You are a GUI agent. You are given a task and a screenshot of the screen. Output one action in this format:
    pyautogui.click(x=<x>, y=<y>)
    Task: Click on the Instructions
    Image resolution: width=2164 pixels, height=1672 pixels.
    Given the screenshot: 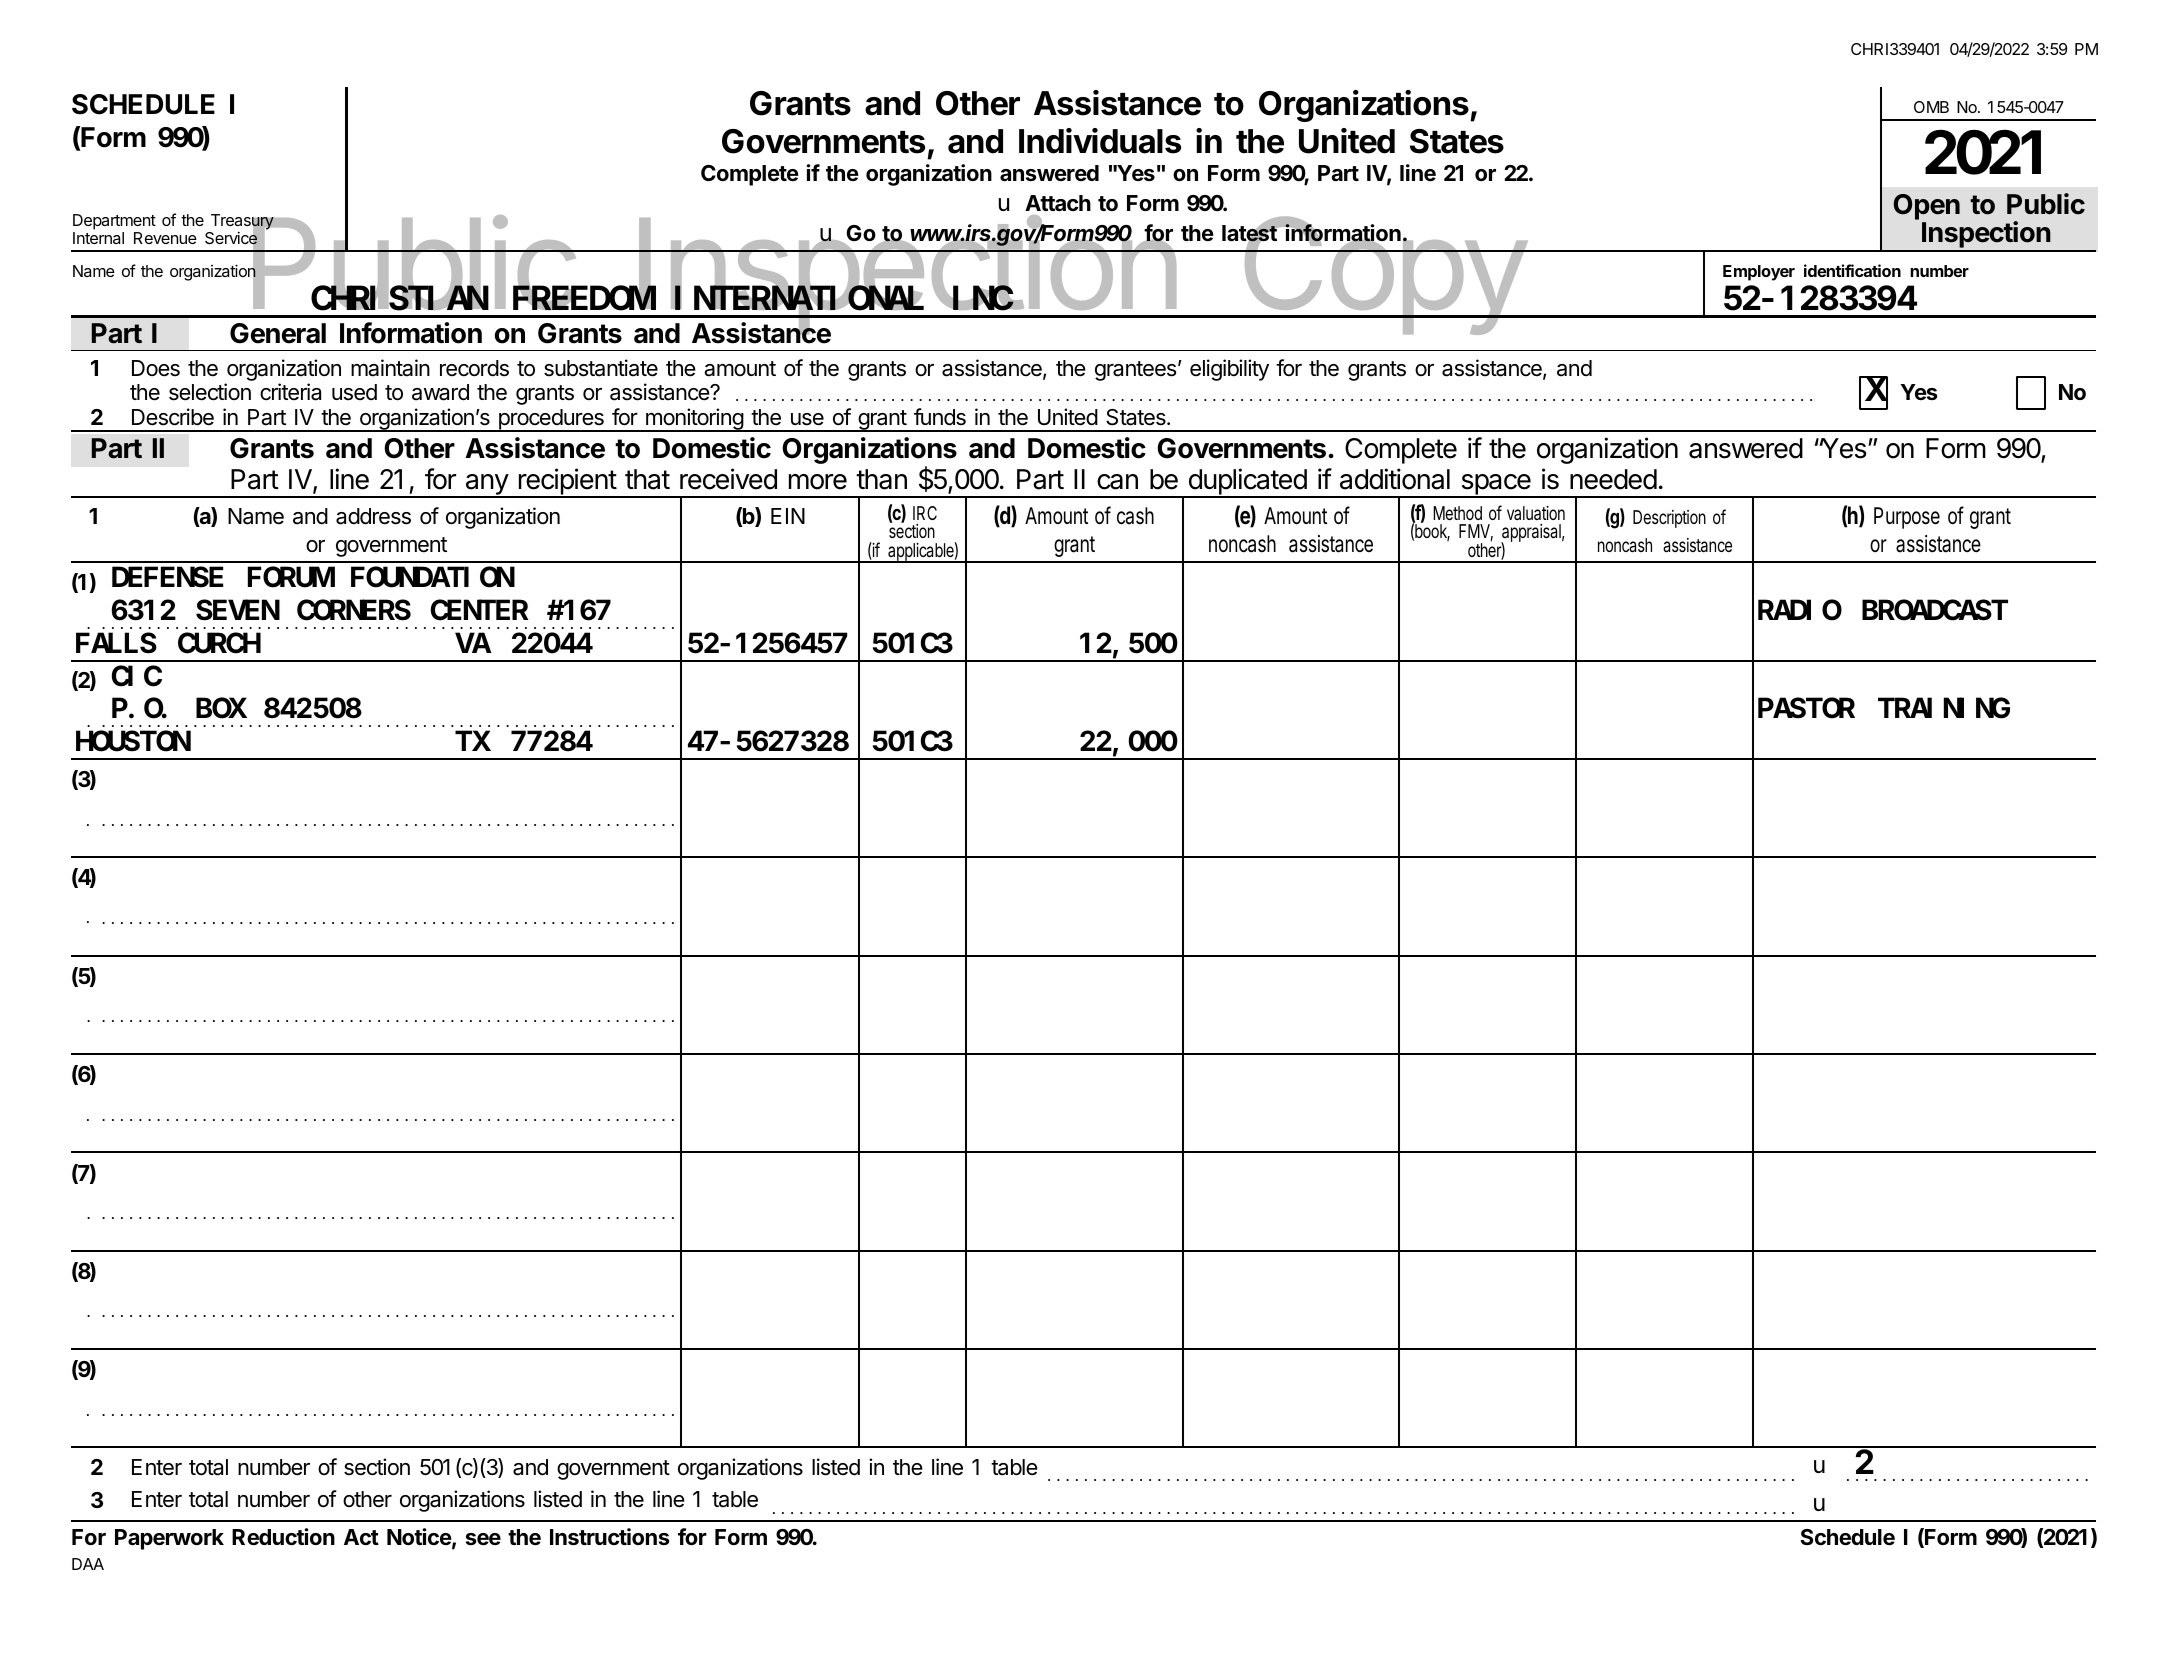 What is the action you would take?
    pyautogui.click(x=609, y=1537)
